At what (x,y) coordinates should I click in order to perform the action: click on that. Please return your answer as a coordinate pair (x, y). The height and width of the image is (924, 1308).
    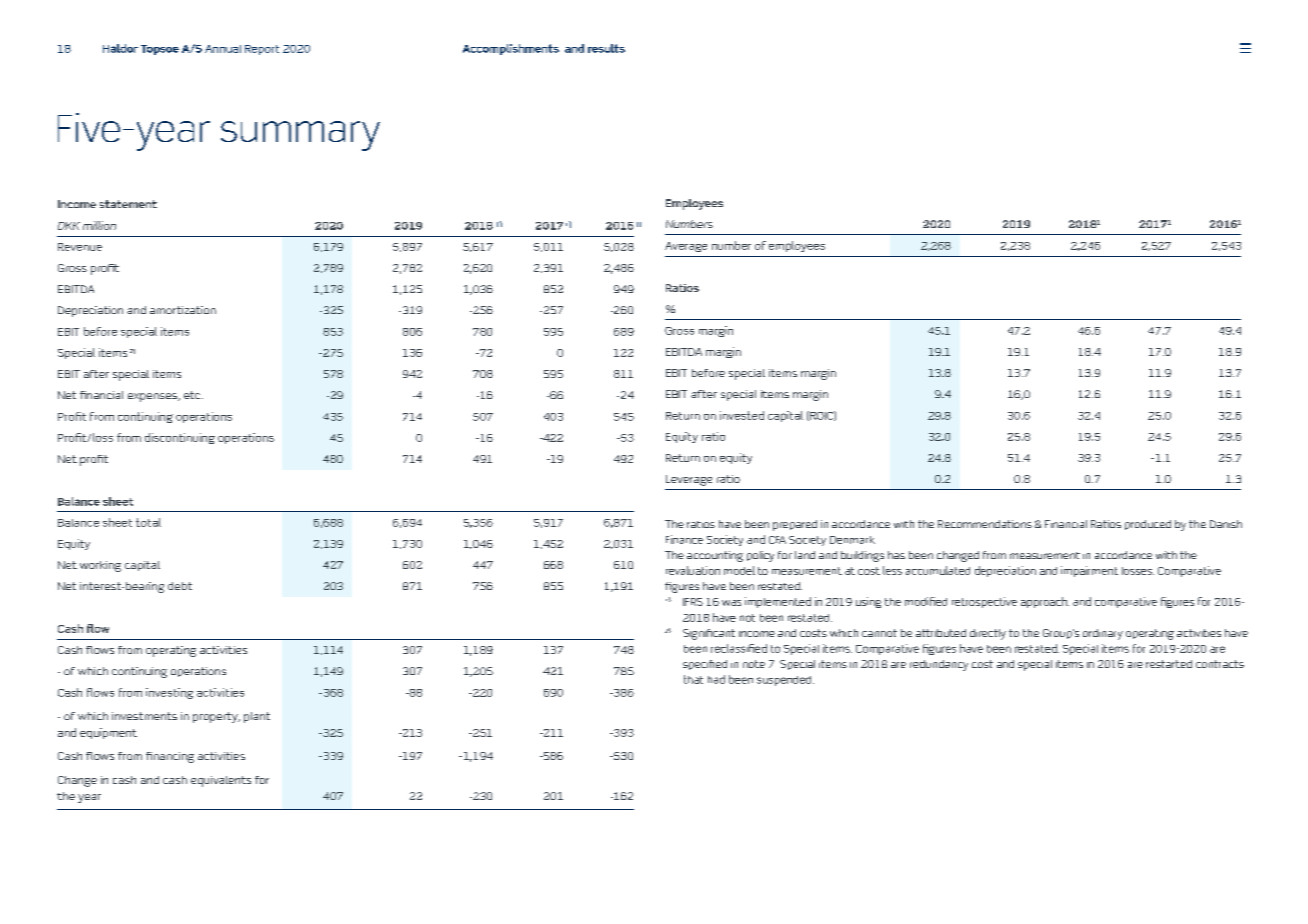
    Looking at the image, I should click on (693, 679).
